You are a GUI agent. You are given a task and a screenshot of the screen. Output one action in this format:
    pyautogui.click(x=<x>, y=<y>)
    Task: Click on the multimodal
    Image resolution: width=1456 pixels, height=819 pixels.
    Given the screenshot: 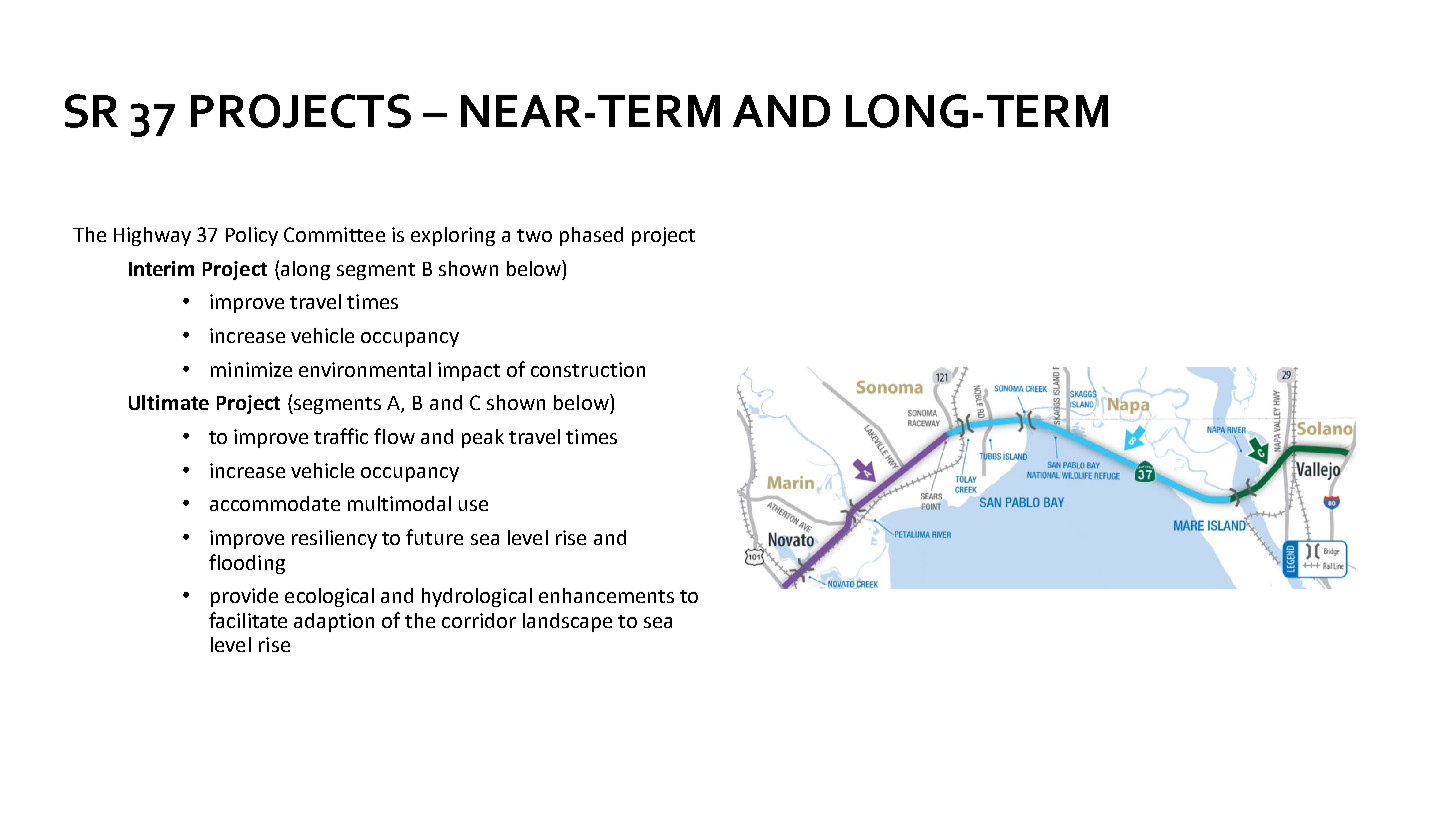 What is the action you would take?
    pyautogui.click(x=399, y=503)
